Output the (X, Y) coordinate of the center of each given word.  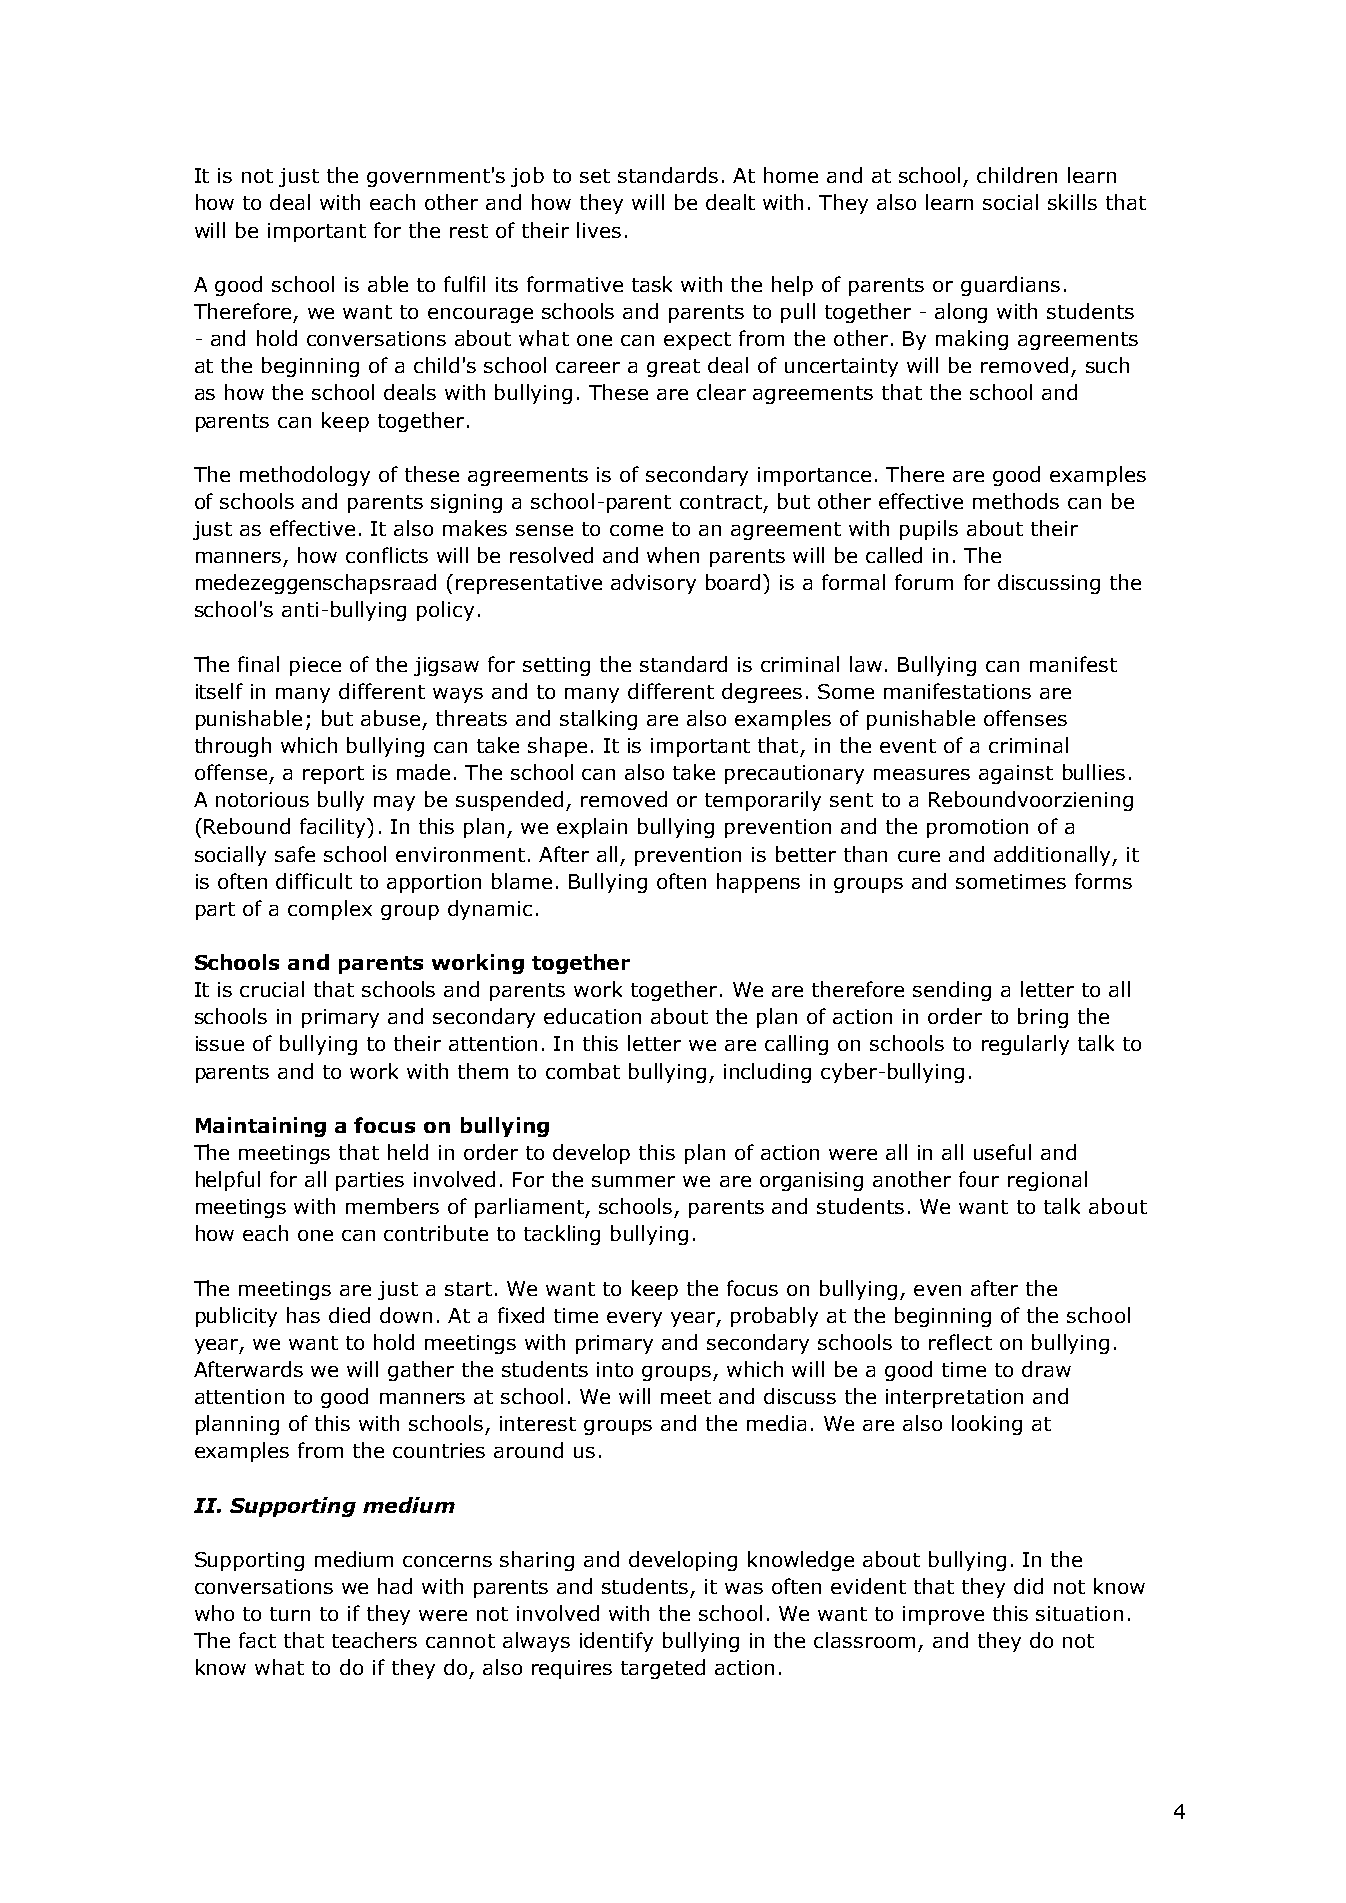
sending (952, 991)
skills (1072, 202)
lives (599, 230)
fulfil (464, 284)
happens (758, 883)
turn (290, 1614)
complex (330, 910)
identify (616, 1642)
